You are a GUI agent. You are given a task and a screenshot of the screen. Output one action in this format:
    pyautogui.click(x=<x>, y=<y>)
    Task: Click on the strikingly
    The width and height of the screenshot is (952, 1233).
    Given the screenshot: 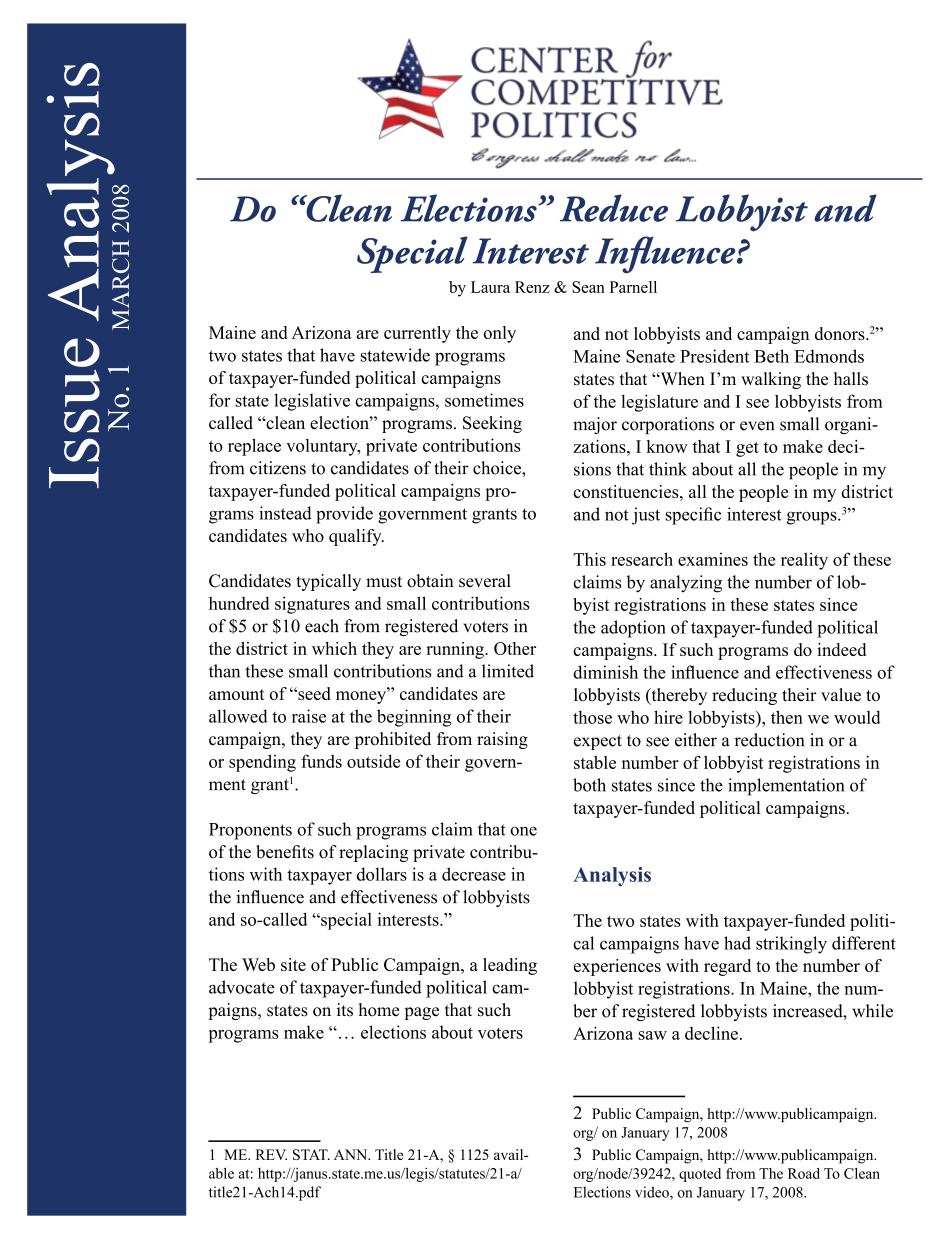 What is the action you would take?
    pyautogui.click(x=791, y=945)
